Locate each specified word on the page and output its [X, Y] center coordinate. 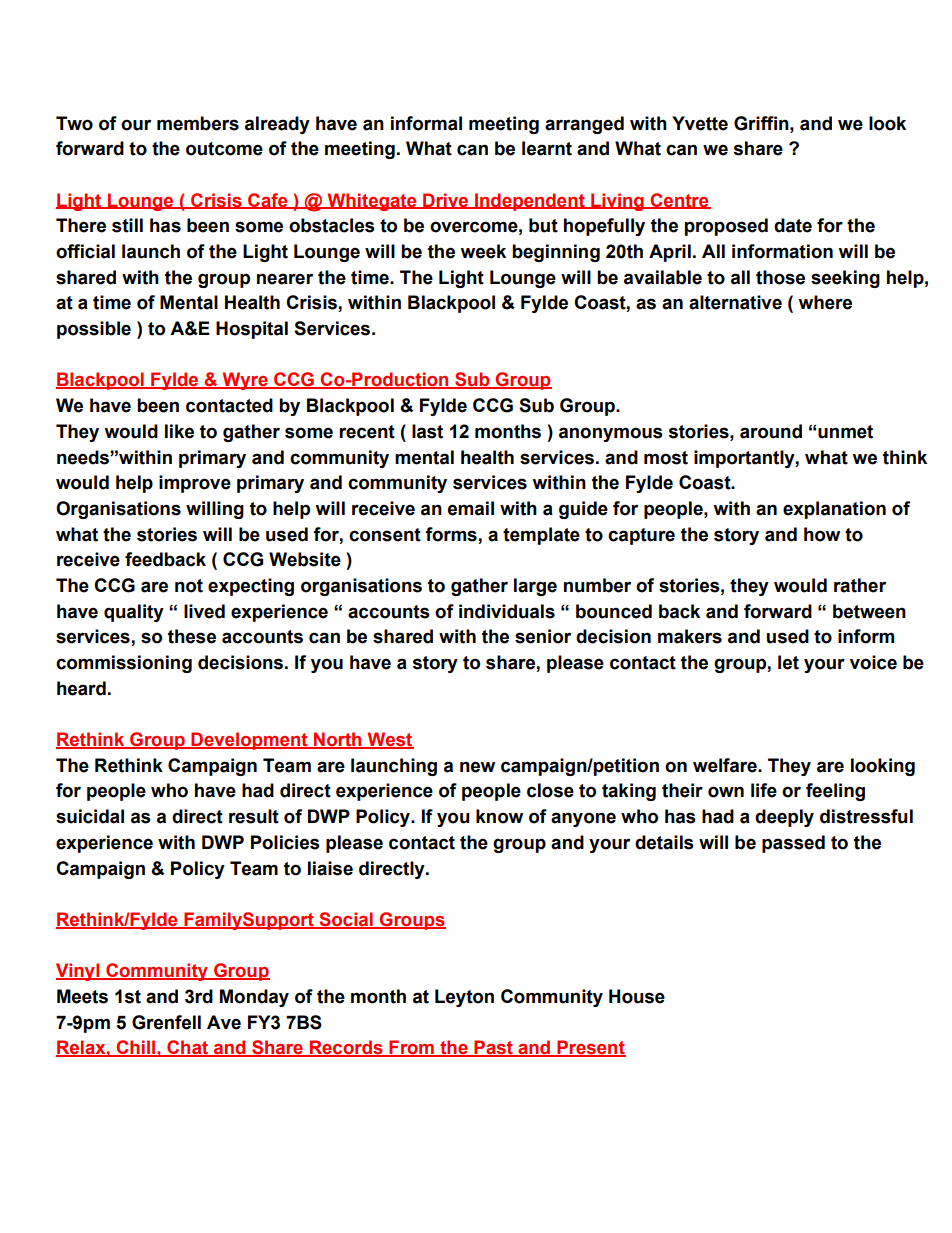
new [477, 767]
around [771, 431]
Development [250, 741]
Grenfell [166, 1022]
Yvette [700, 123]
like [179, 431]
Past [493, 1048]
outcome [224, 149]
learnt [547, 148]
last [427, 431]
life [764, 790]
